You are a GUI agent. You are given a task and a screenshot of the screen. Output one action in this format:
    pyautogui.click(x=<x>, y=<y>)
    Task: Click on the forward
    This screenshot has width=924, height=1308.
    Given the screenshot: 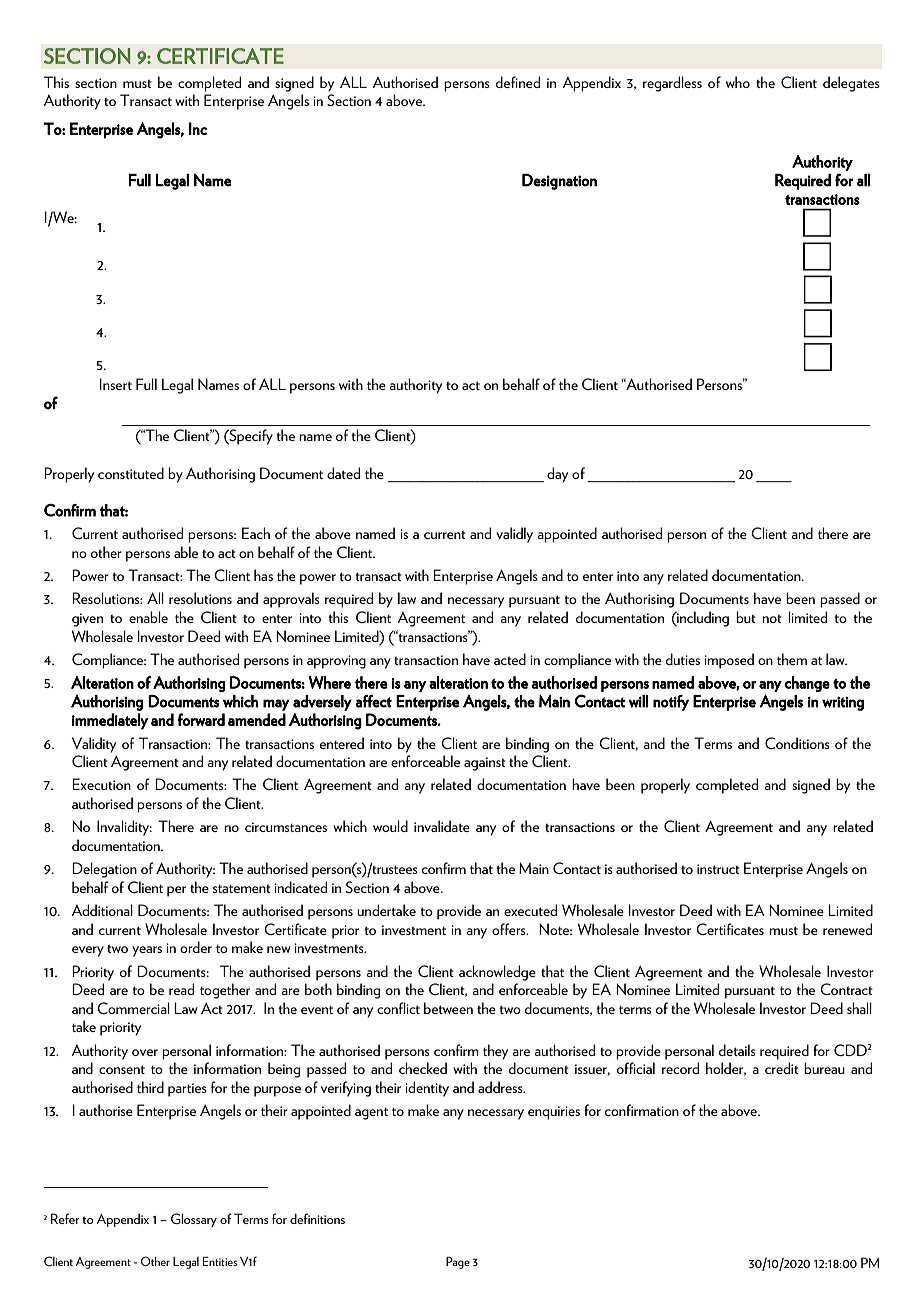 What is the action you would take?
    pyautogui.click(x=201, y=719)
